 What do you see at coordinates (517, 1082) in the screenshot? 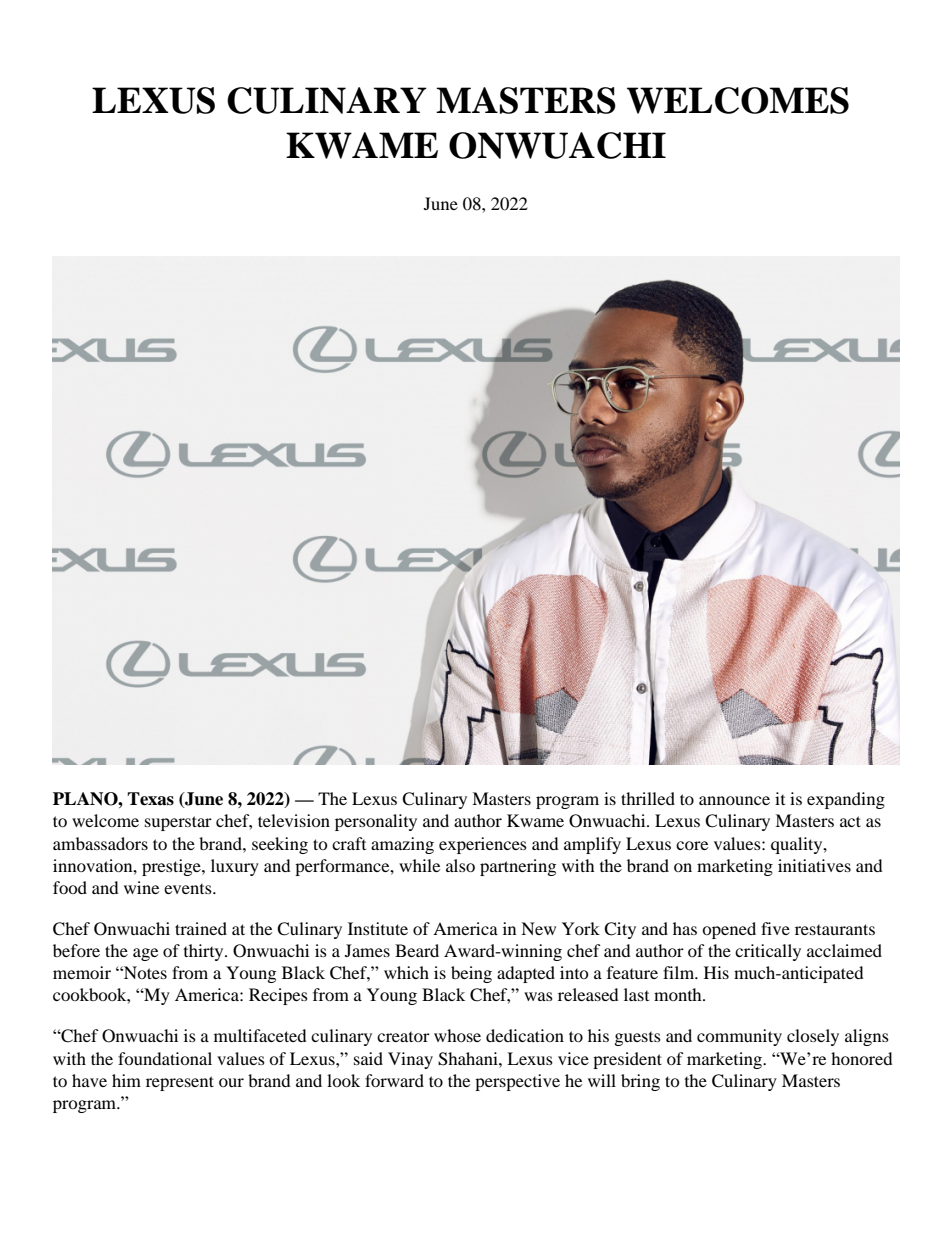
I see `perspective` at bounding box center [517, 1082].
